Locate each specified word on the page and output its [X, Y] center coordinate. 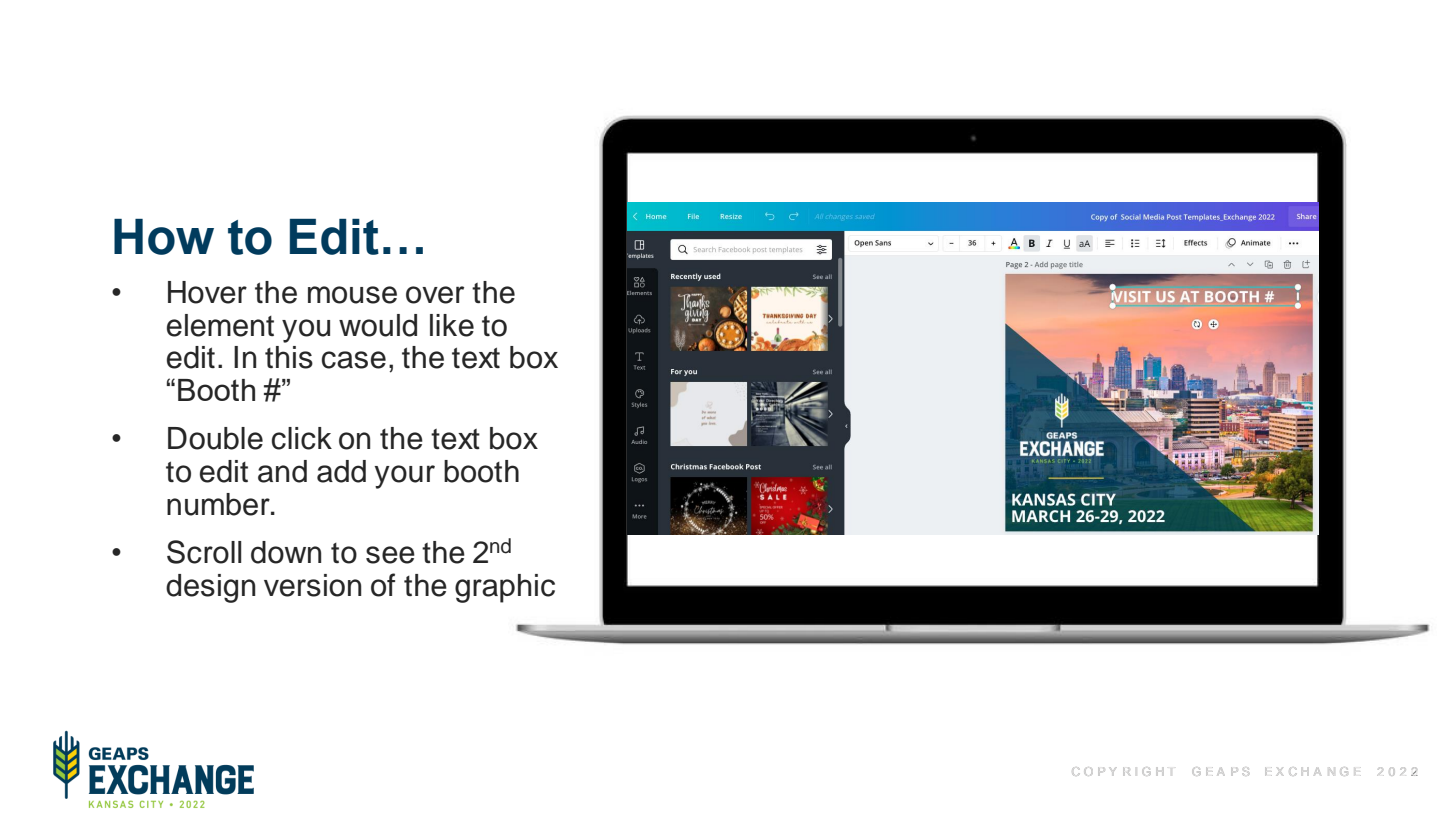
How [164, 237]
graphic [505, 588]
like [452, 325]
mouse [352, 295]
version [312, 585]
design [210, 588]
